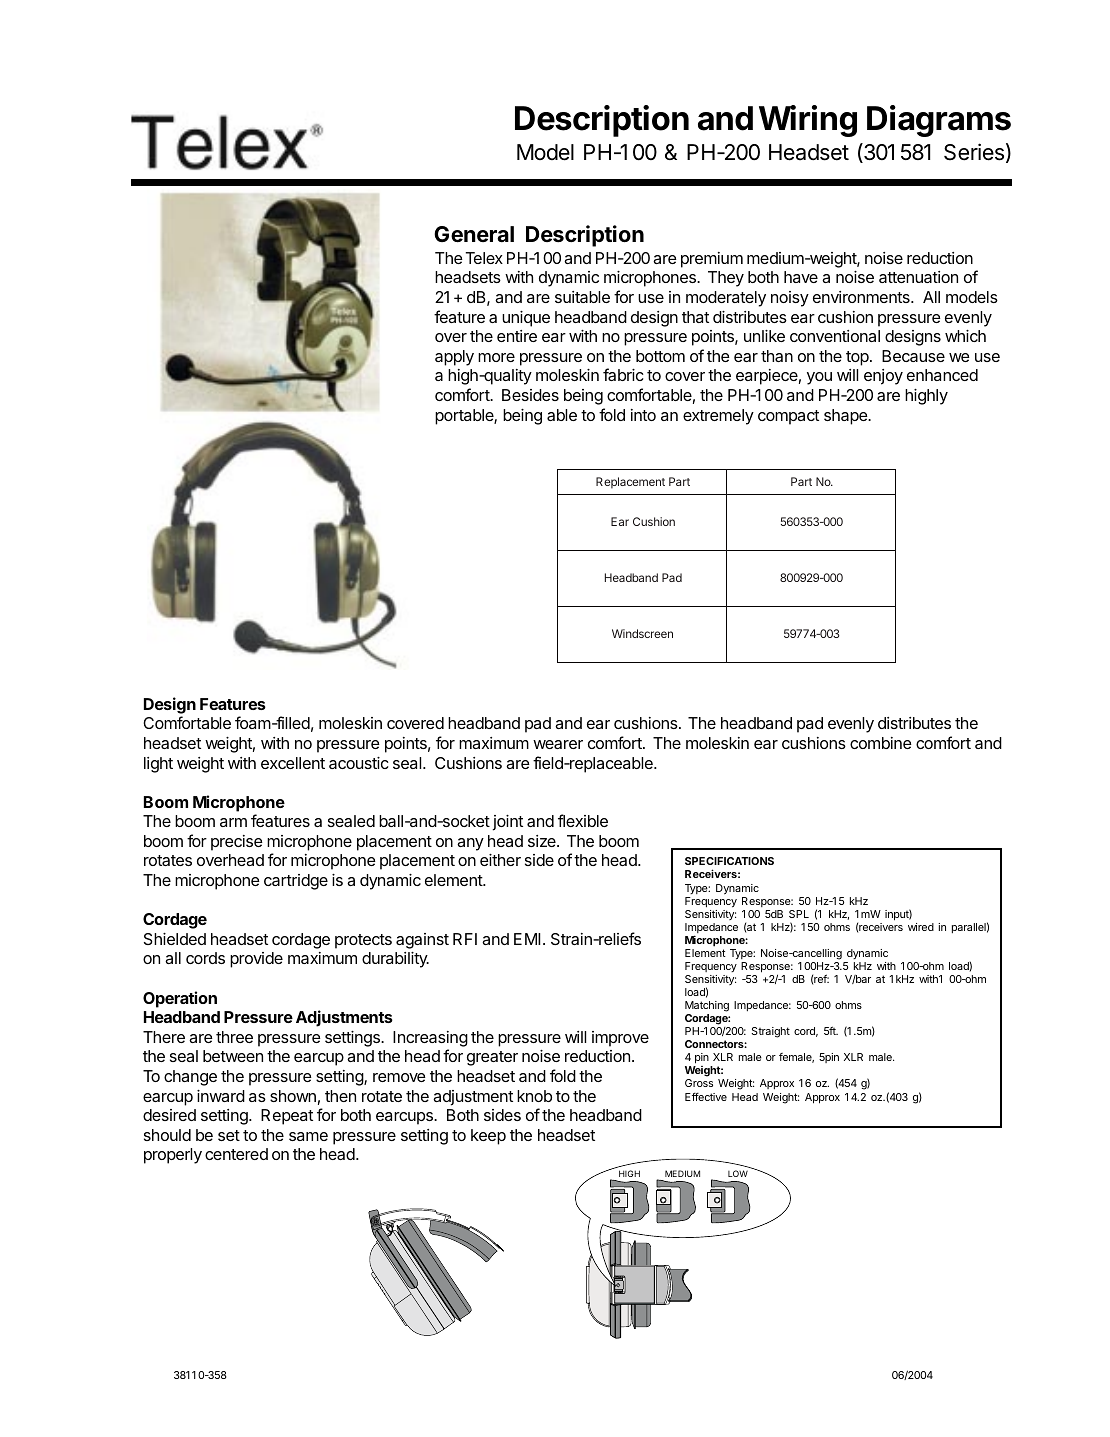  What do you see at coordinates (939, 121) in the screenshot?
I see `Diagrams` at bounding box center [939, 121].
